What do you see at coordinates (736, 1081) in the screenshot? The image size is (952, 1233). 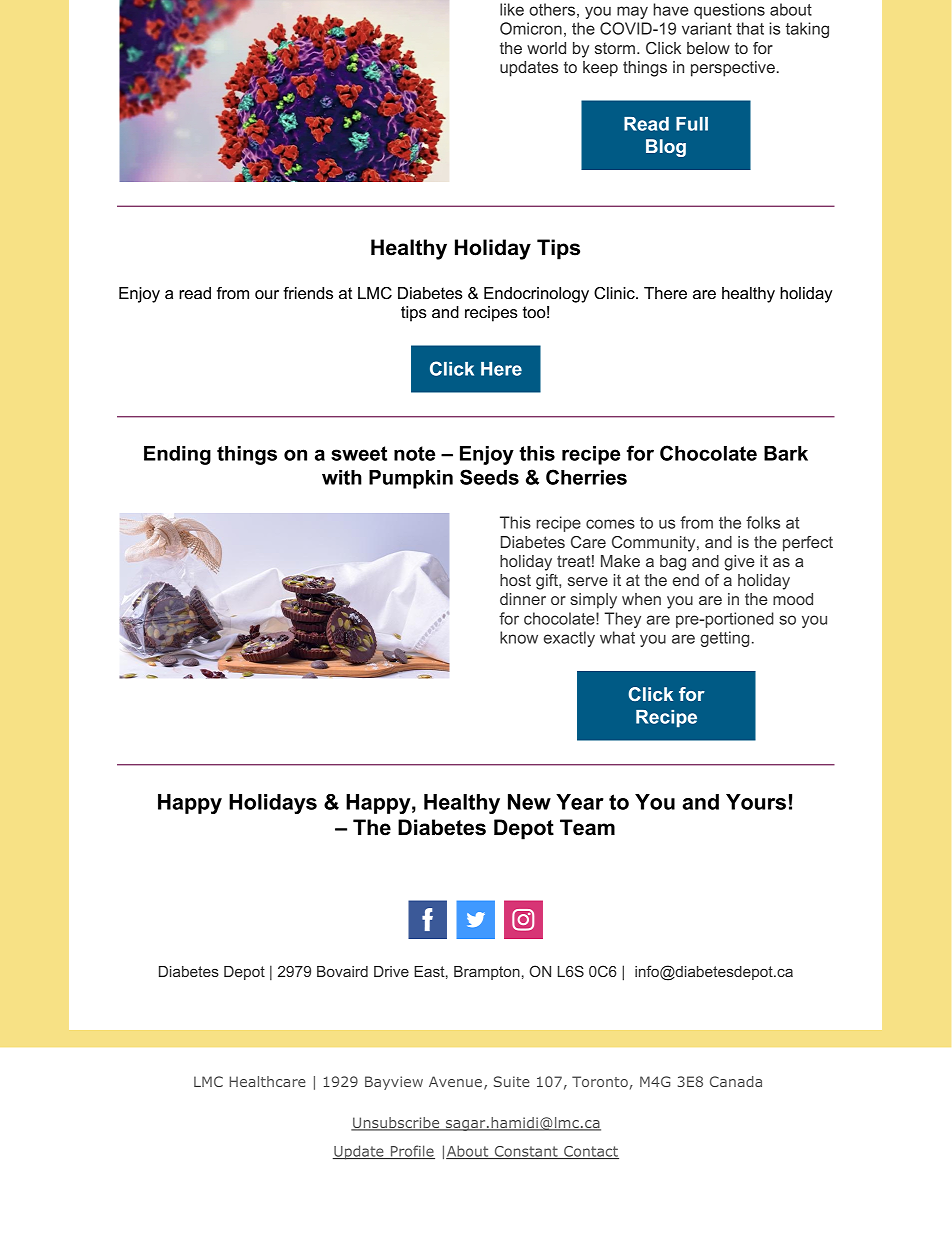 I see `Canada` at bounding box center [736, 1081].
